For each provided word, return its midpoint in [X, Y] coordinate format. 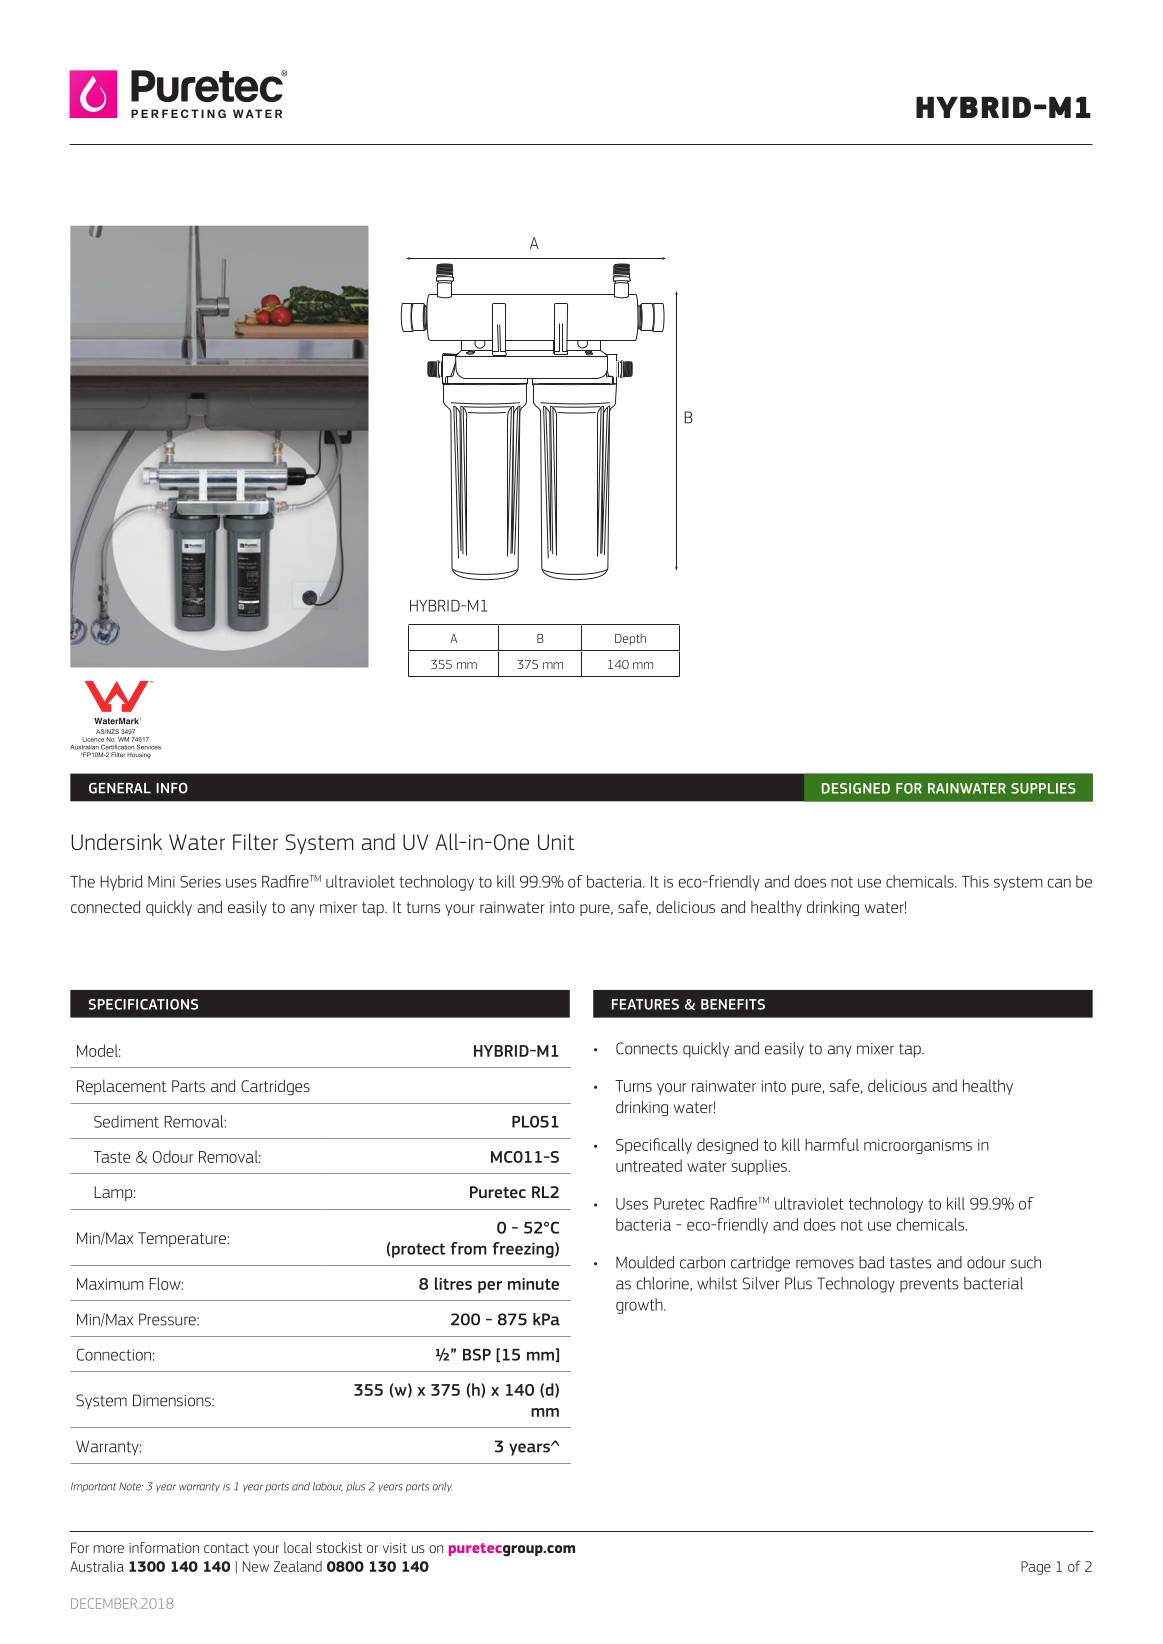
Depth [630, 639]
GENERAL [120, 788]
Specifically [654, 1146]
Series [200, 881]
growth [640, 1306]
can [1059, 883]
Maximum [110, 1284]
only [442, 1487]
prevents [929, 1285]
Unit [556, 842]
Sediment [126, 1121]
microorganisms [918, 1146]
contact [226, 1548]
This [975, 881]
